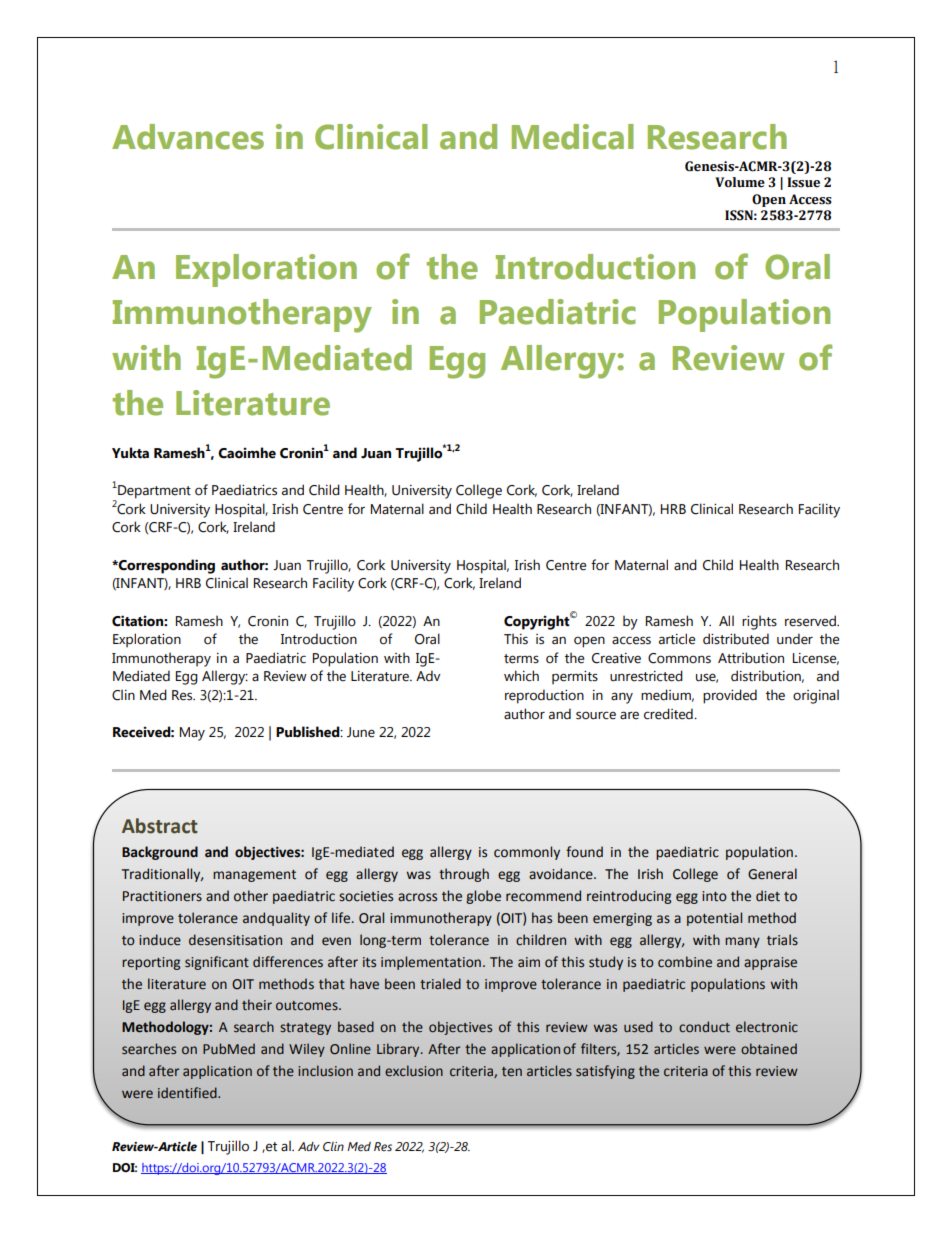 This screenshot has width=952, height=1233. I want to click on exclusion, so click(414, 1071).
